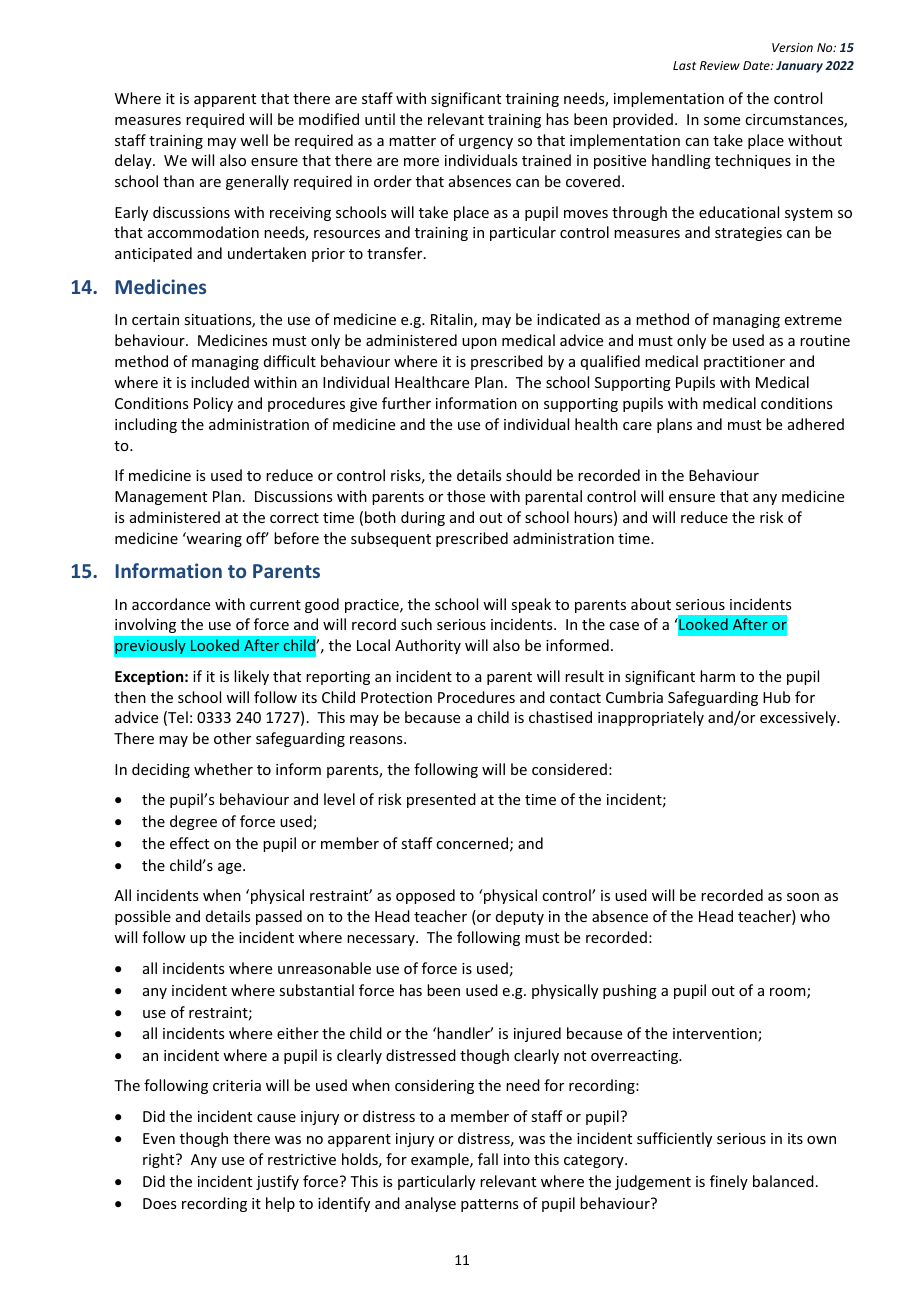 This image has height=1309, width=924. I want to click on urgency, so click(486, 143).
